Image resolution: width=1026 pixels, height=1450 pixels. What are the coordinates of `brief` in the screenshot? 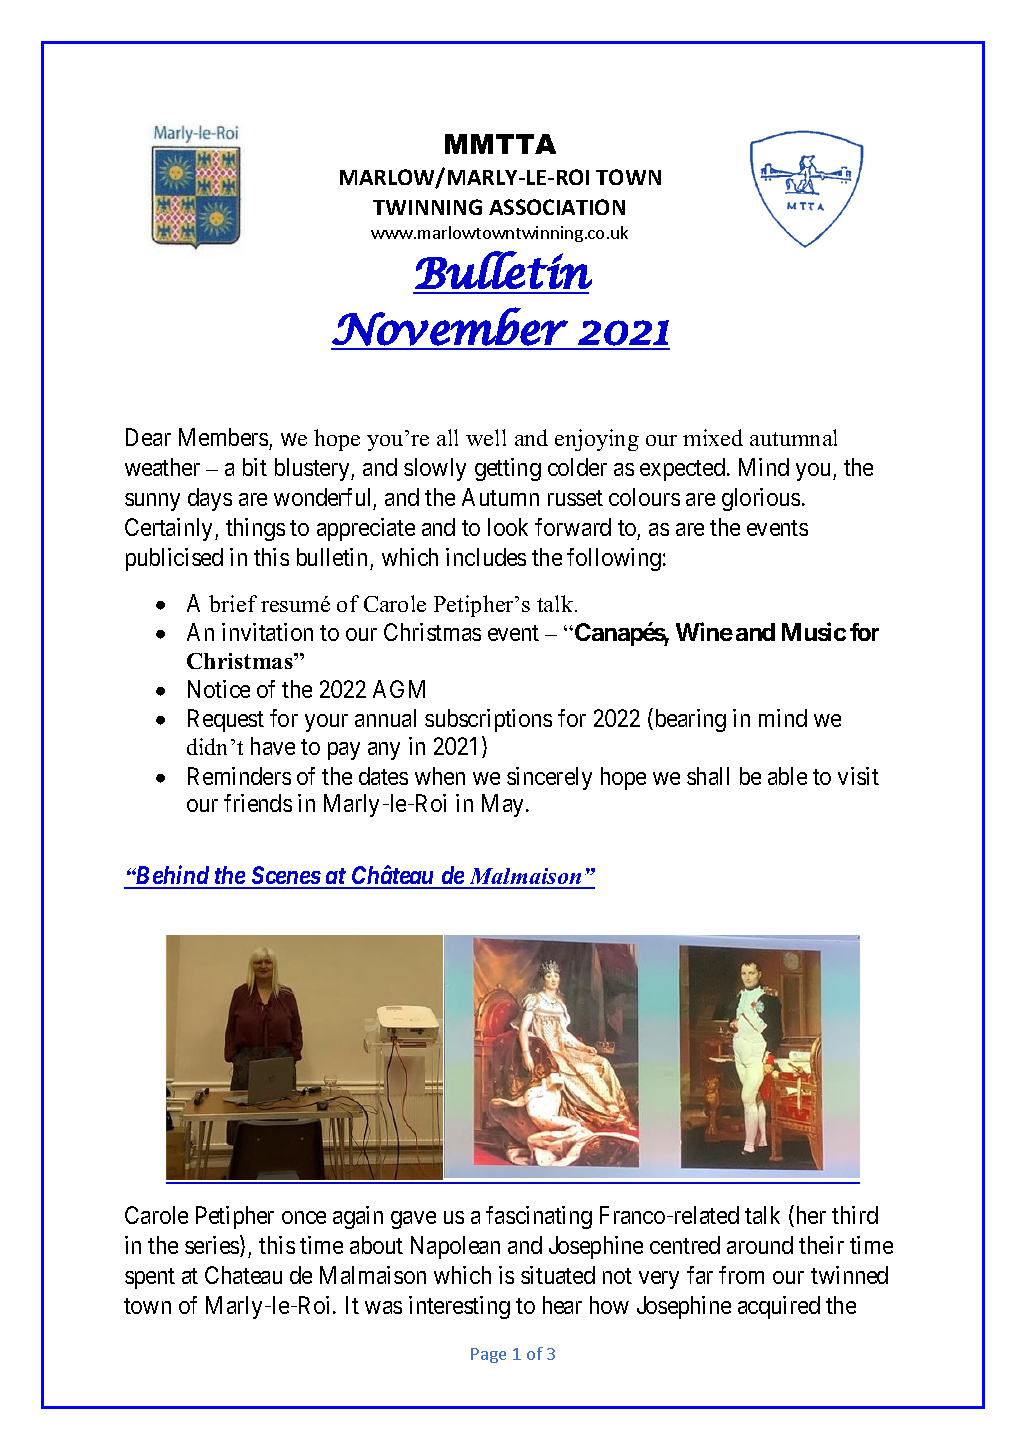 It's located at (233, 603).
